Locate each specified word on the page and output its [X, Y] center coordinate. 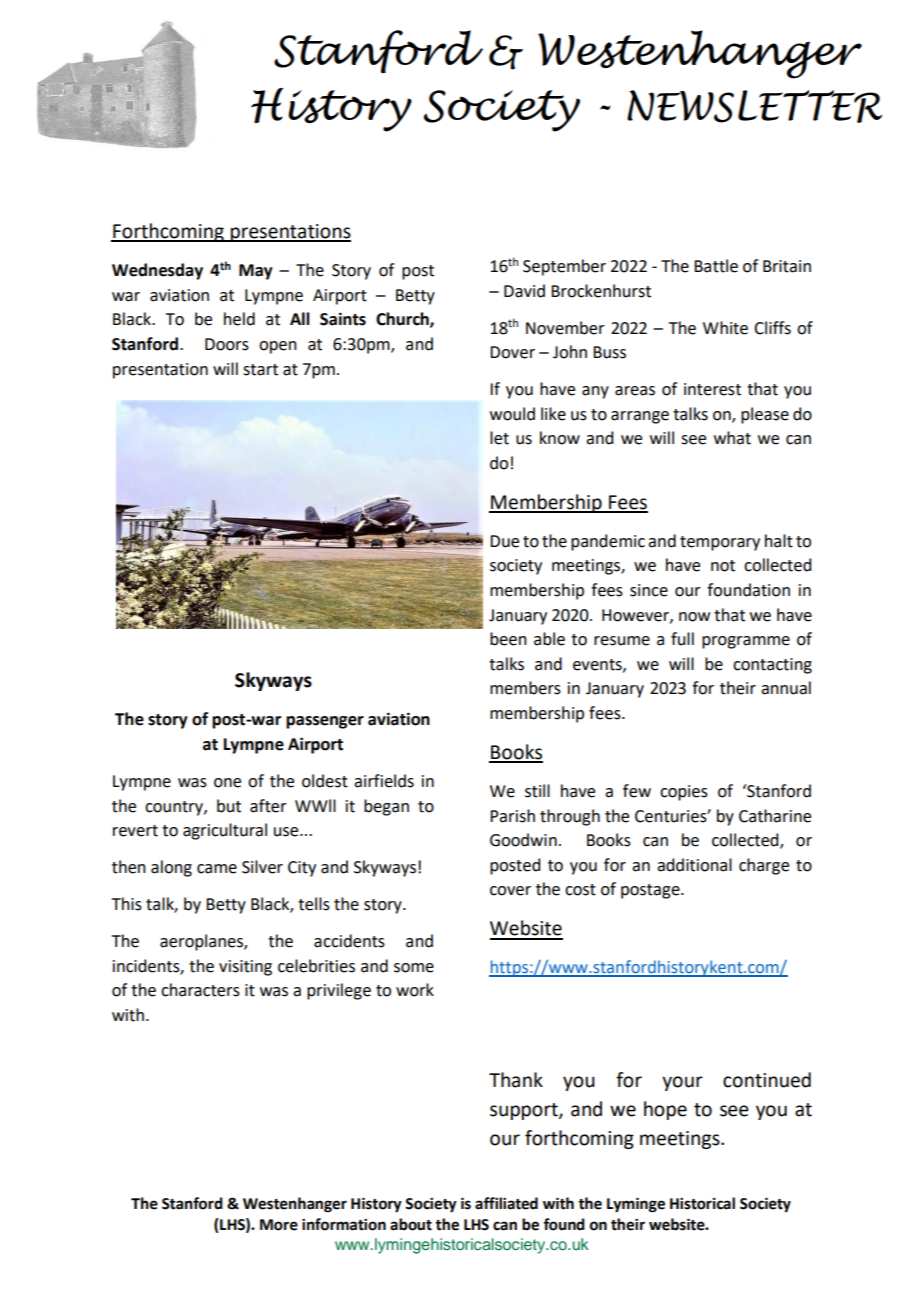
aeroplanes [202, 942]
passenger [325, 722]
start [260, 370]
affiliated [506, 1203]
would [512, 414]
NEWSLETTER [754, 106]
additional [694, 865]
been [508, 639]
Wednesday [157, 271]
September [564, 267]
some [414, 968]
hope [665, 1110]
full [682, 639]
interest [712, 389]
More [279, 1225]
